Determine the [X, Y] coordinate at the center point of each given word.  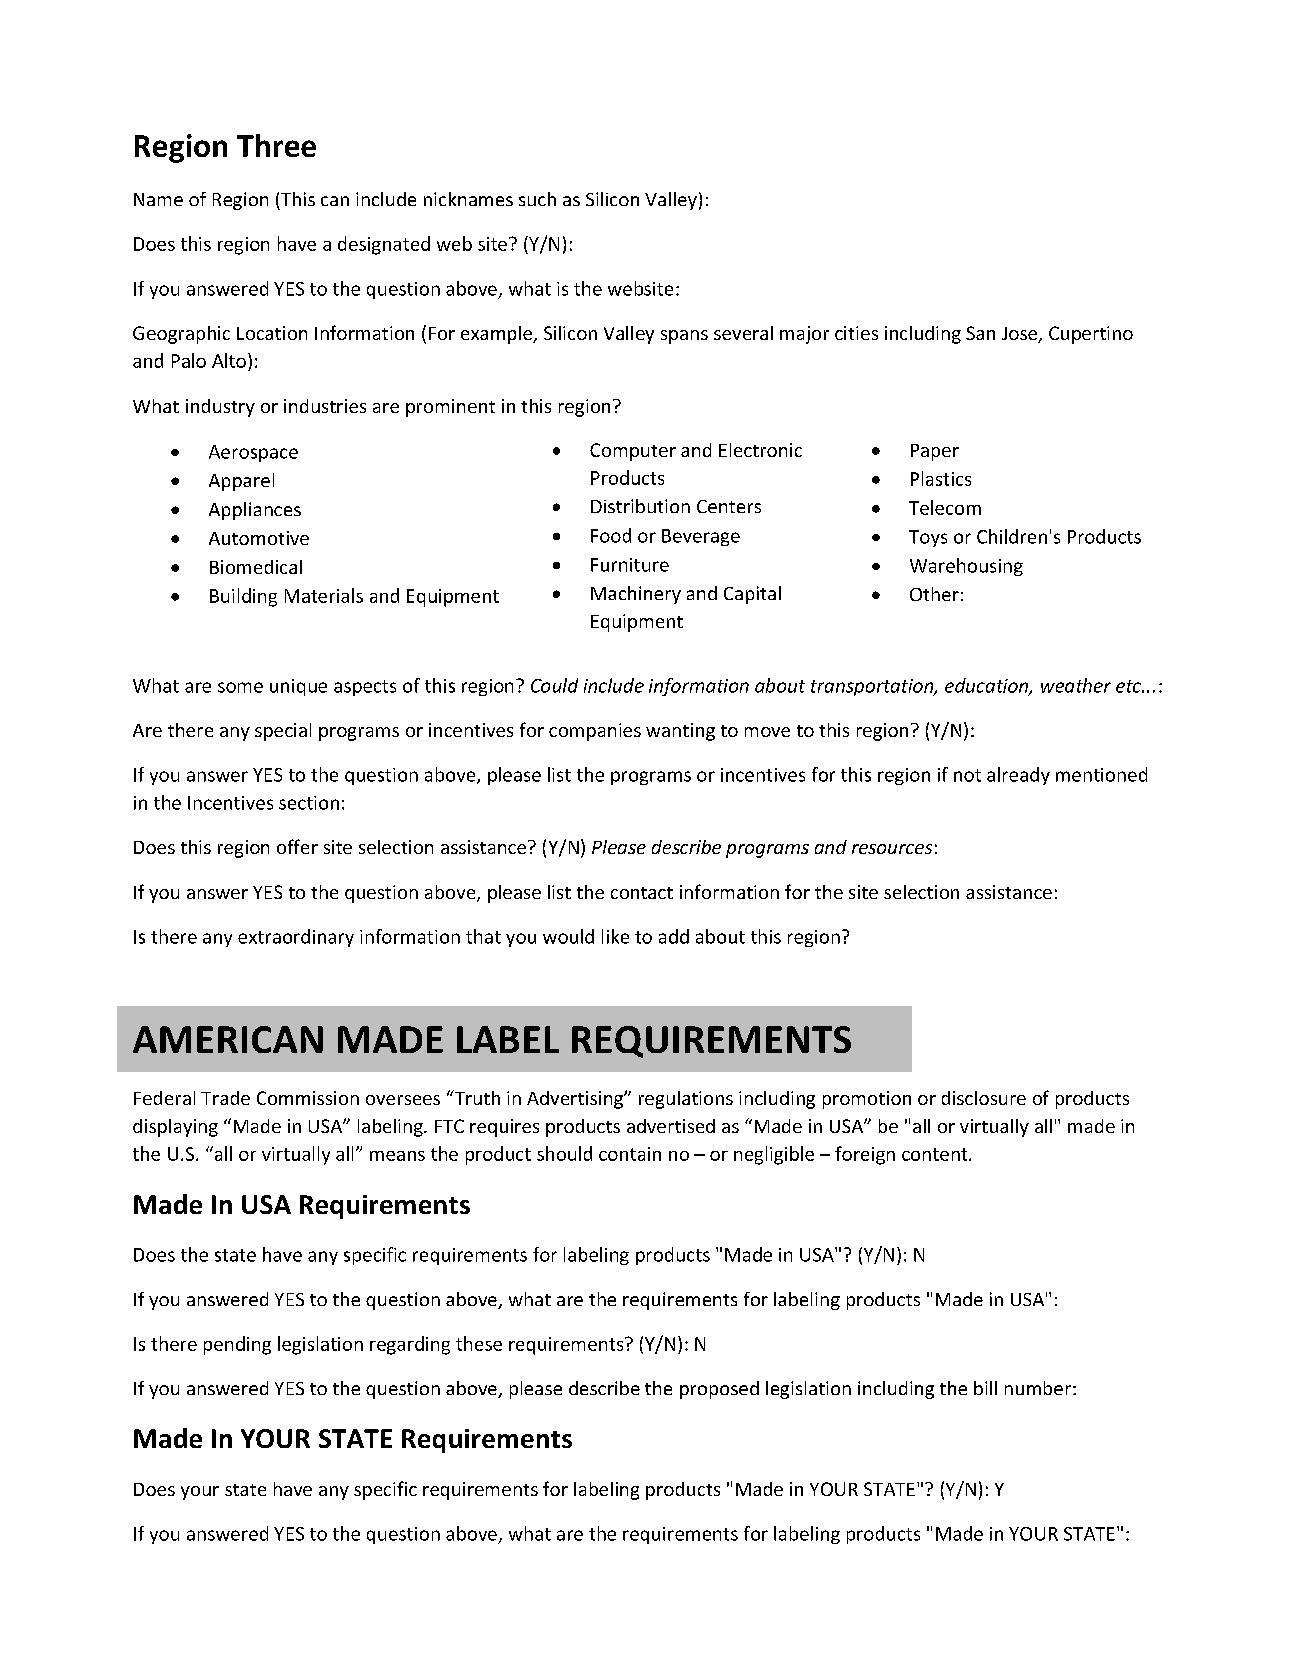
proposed [719, 1390]
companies [595, 732]
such [537, 199]
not [967, 775]
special [283, 732]
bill [985, 1388]
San [980, 333]
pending [237, 1345]
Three [276, 145]
